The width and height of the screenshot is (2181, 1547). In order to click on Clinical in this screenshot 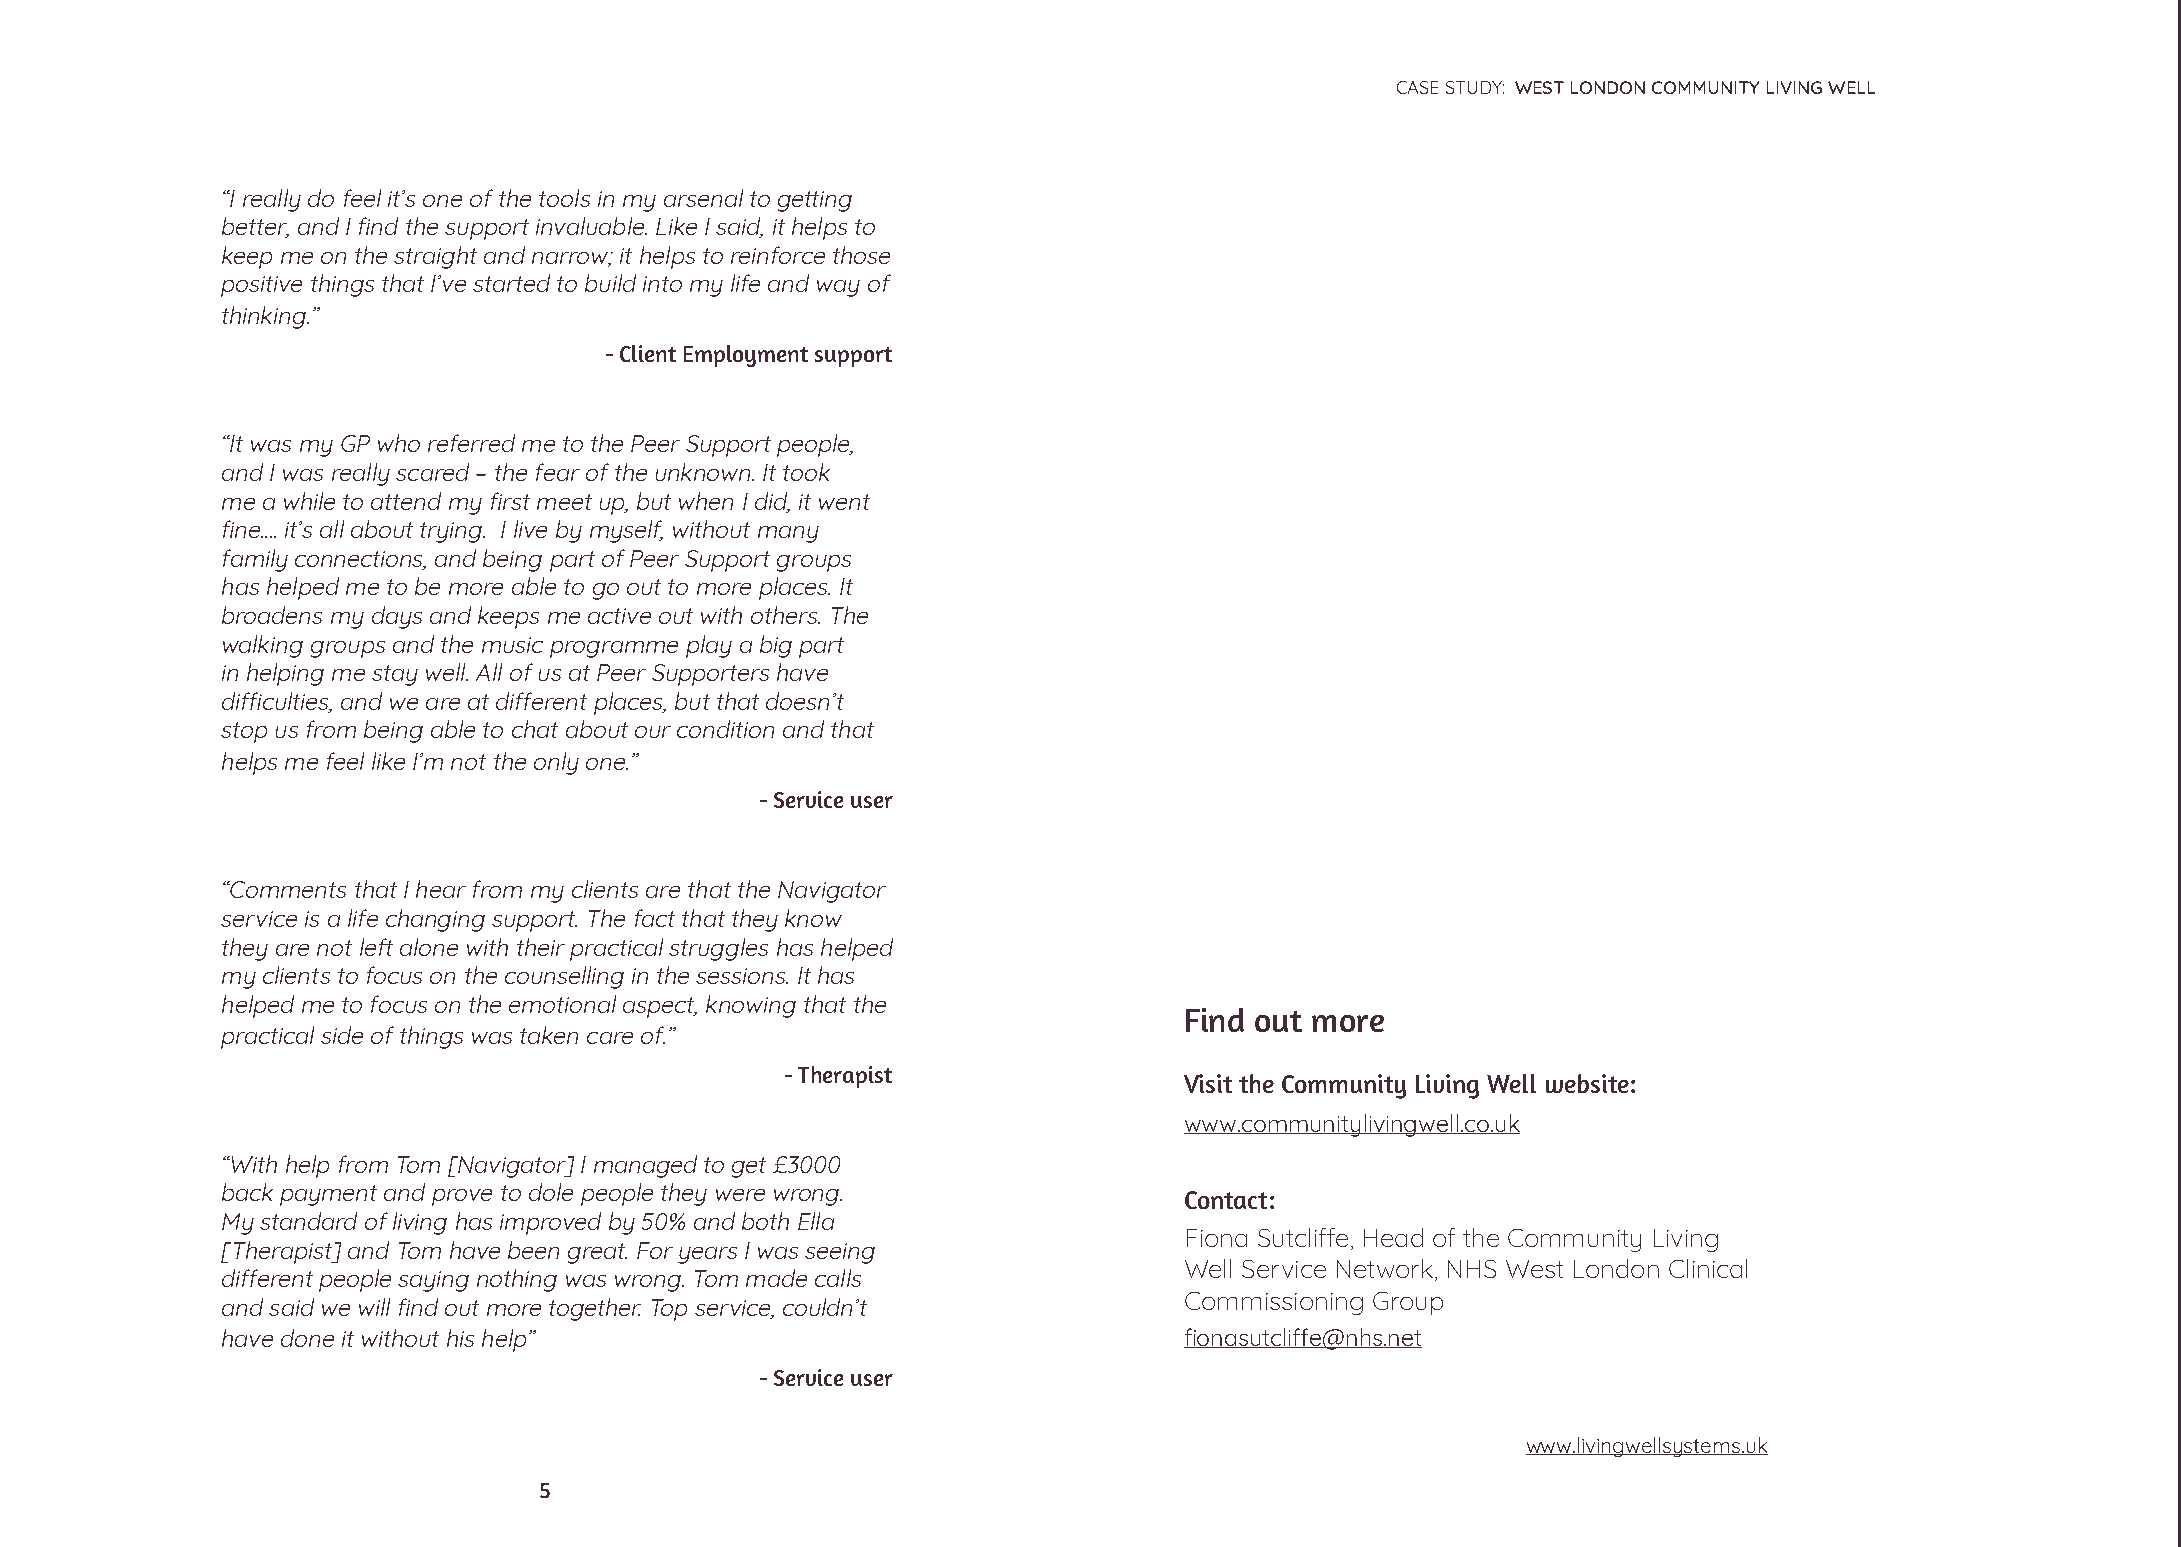, I will do `click(1708, 1268)`.
